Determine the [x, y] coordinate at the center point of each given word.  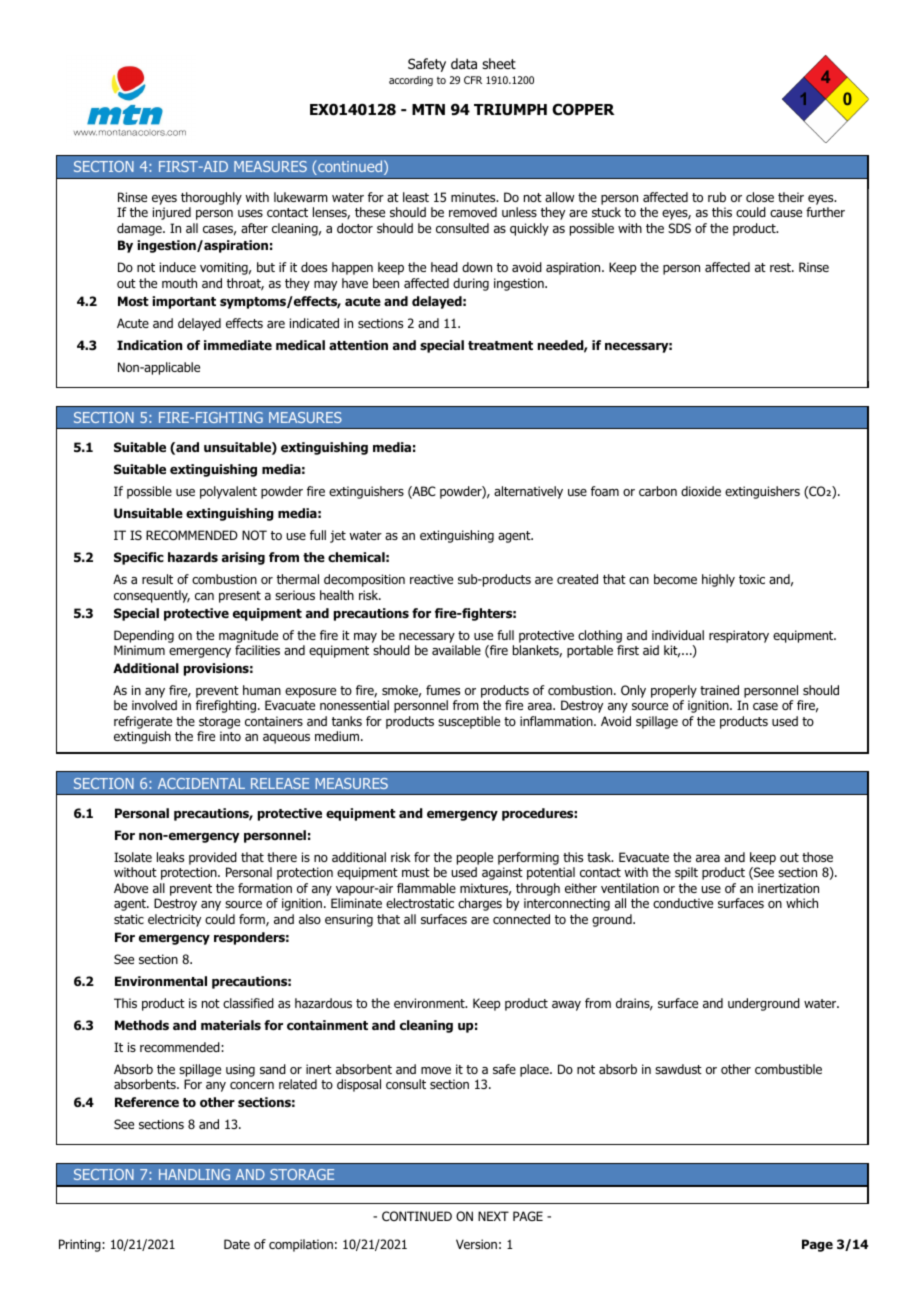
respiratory [739, 636]
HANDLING [194, 1174]
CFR [473, 80]
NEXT [493, 1216]
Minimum [139, 650]
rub [717, 197]
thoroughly [211, 198]
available [456, 650]
